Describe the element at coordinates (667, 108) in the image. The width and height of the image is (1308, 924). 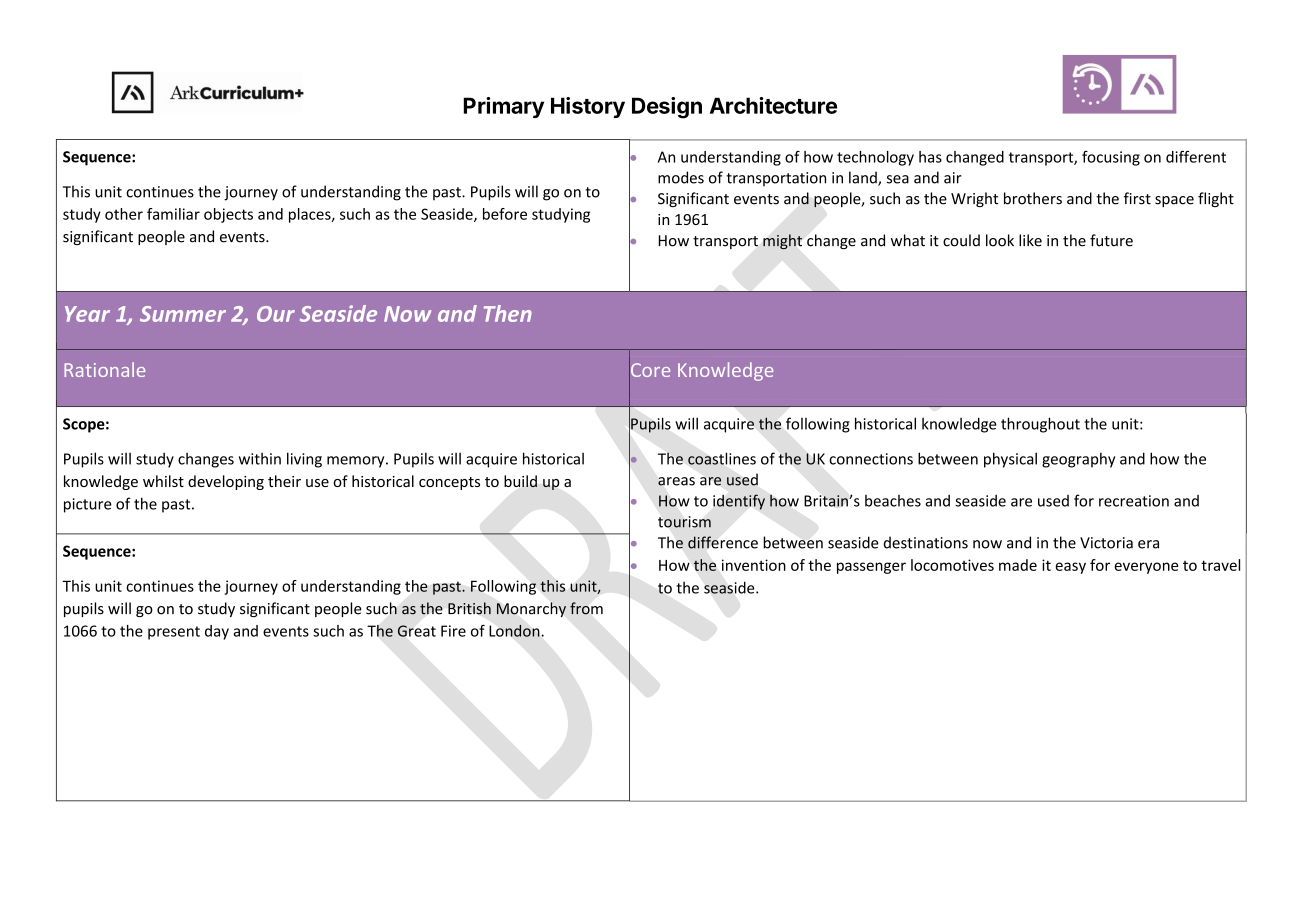
I see `Design` at that location.
